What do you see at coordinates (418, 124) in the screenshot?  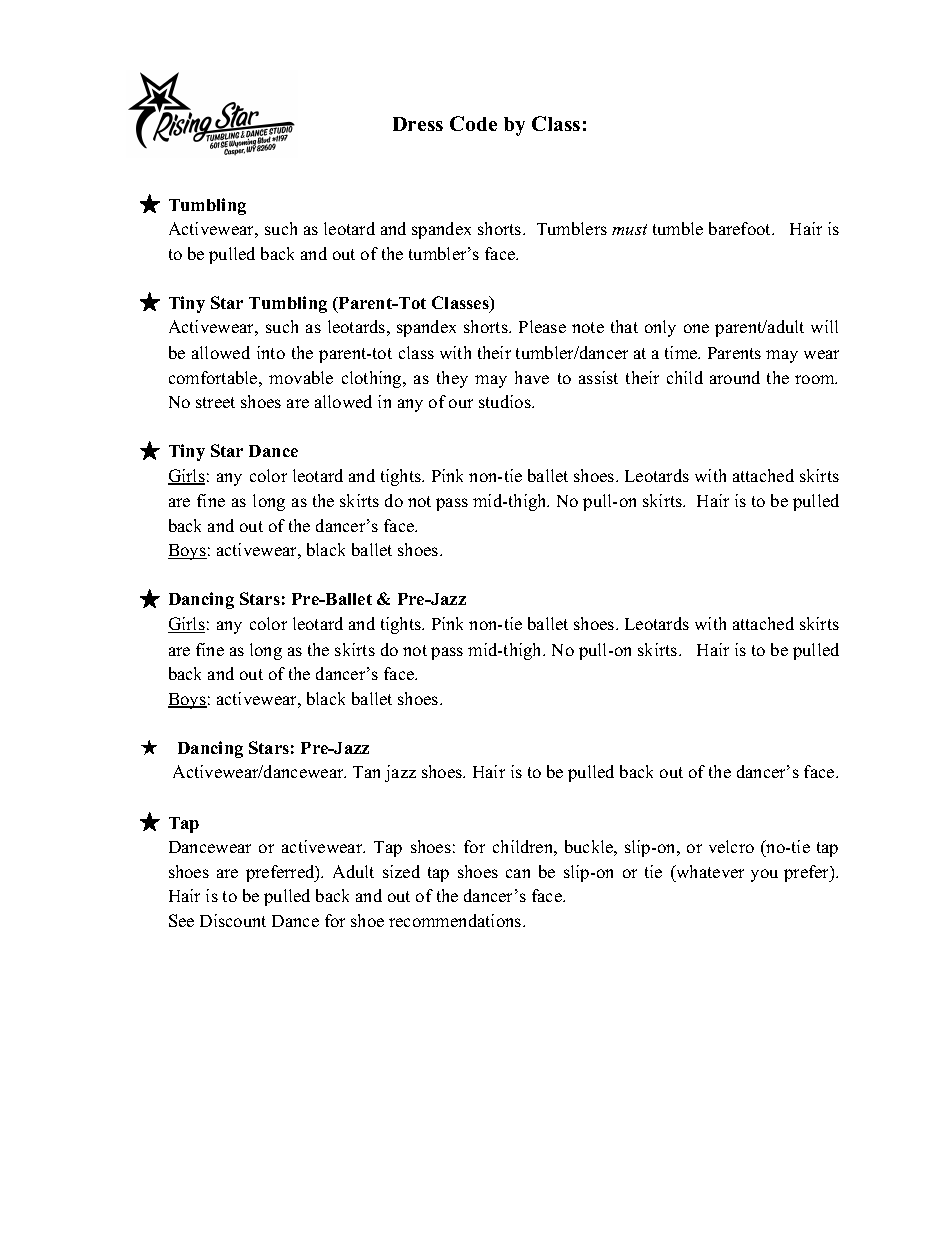 I see `Dress` at bounding box center [418, 124].
